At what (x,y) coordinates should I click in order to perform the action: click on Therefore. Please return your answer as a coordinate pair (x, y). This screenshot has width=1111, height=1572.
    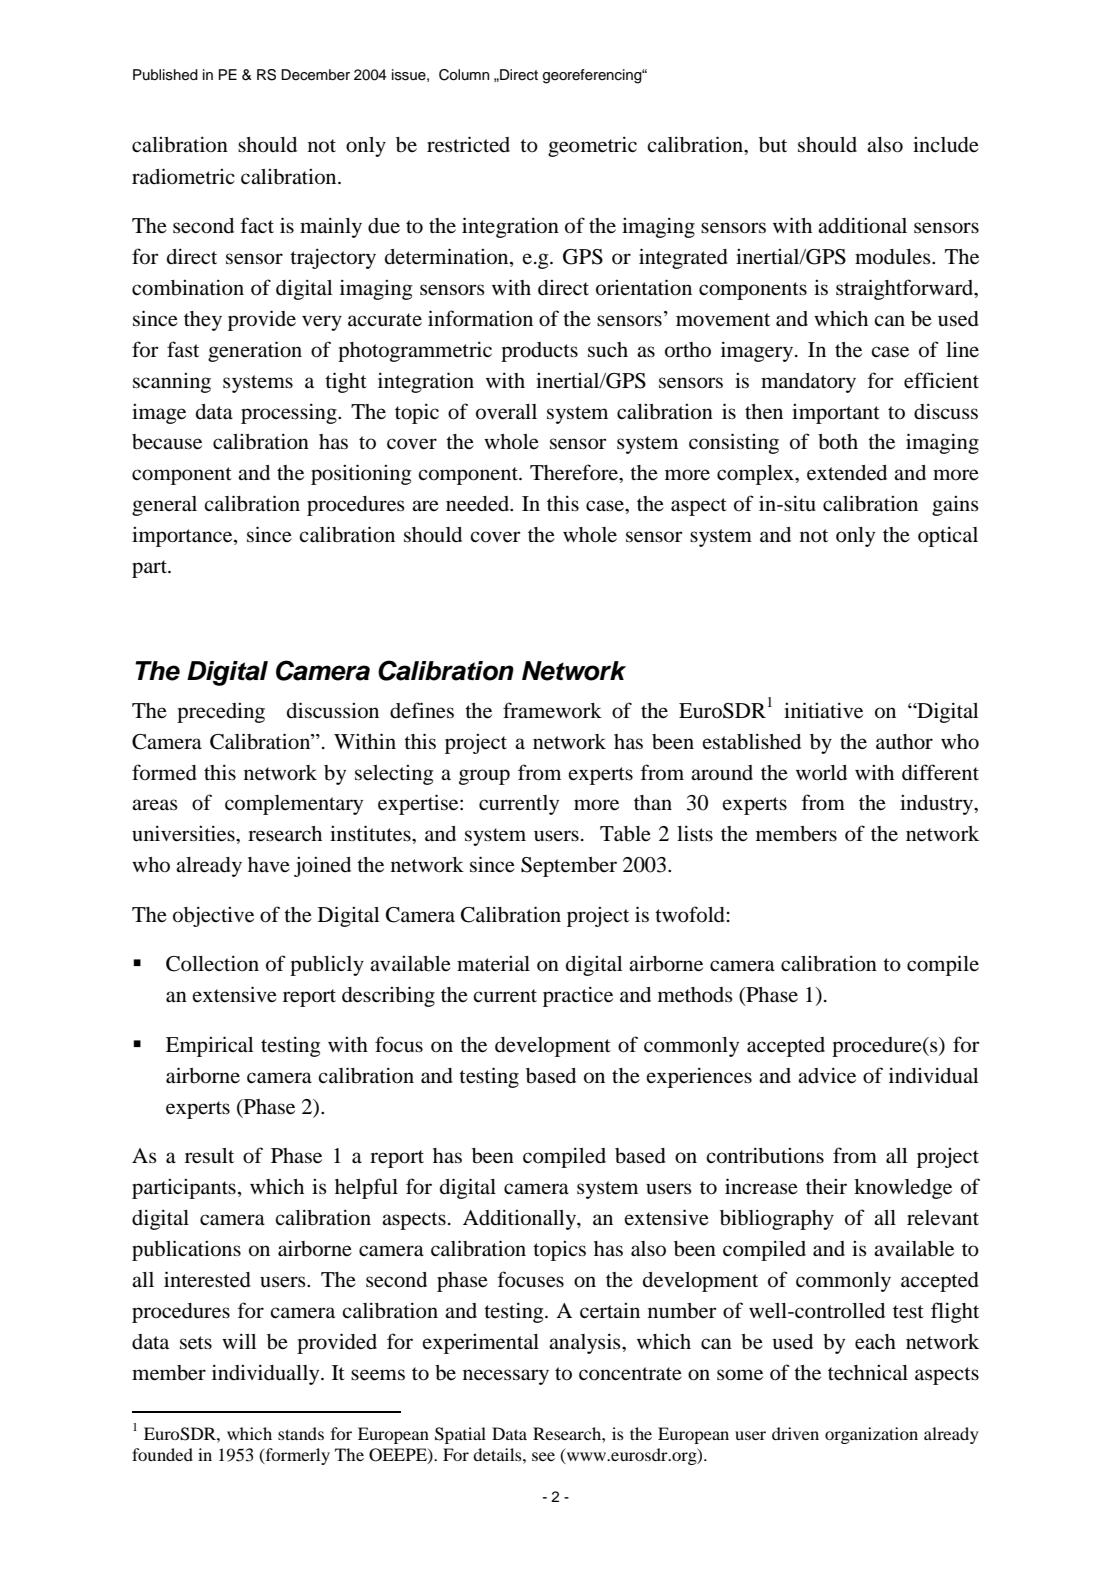
    Looking at the image, I should click on (575, 473).
